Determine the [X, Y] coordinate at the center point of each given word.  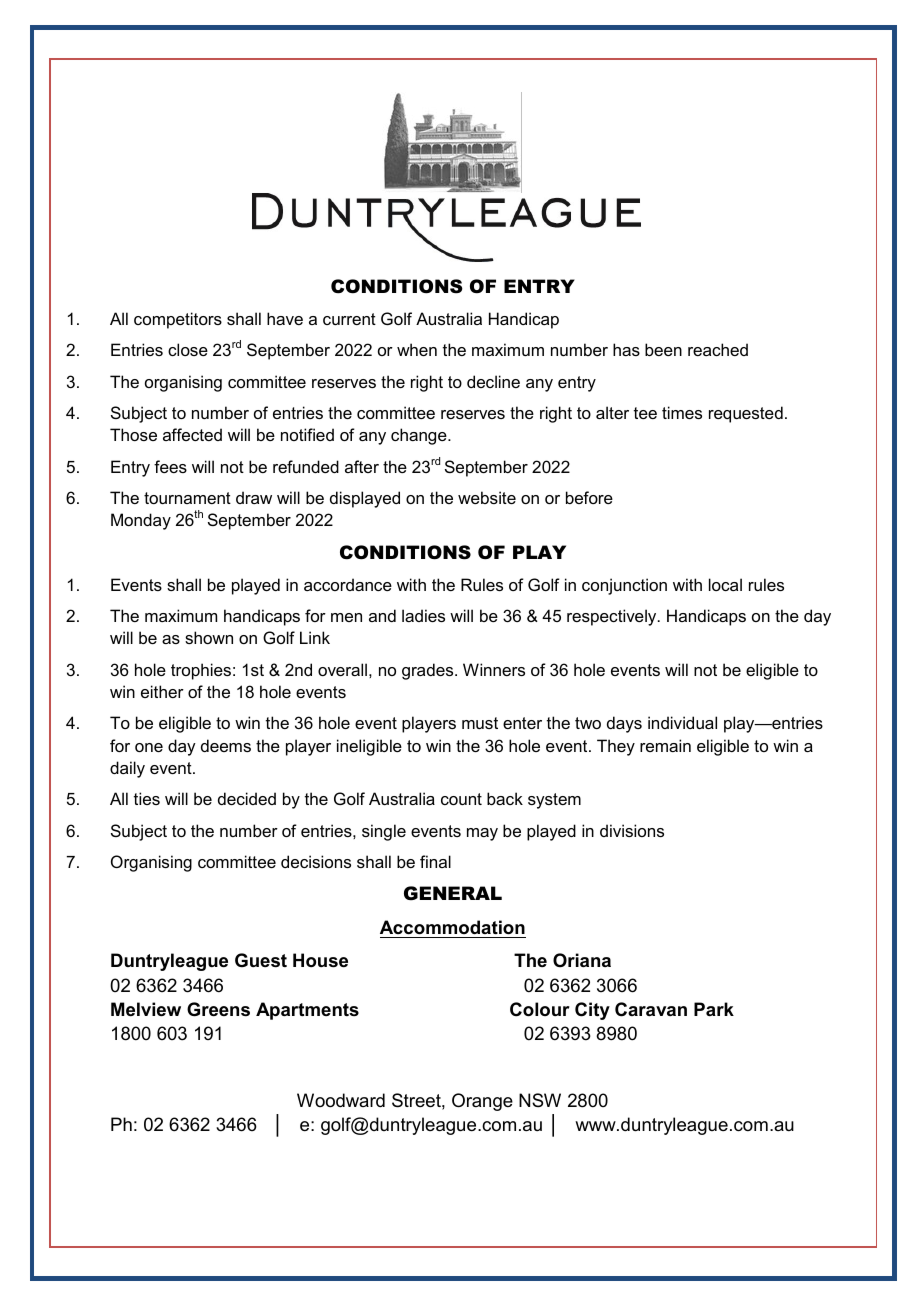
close [188, 349]
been [663, 349]
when [417, 349]
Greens [218, 1009]
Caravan [651, 1009]
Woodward [341, 1100]
